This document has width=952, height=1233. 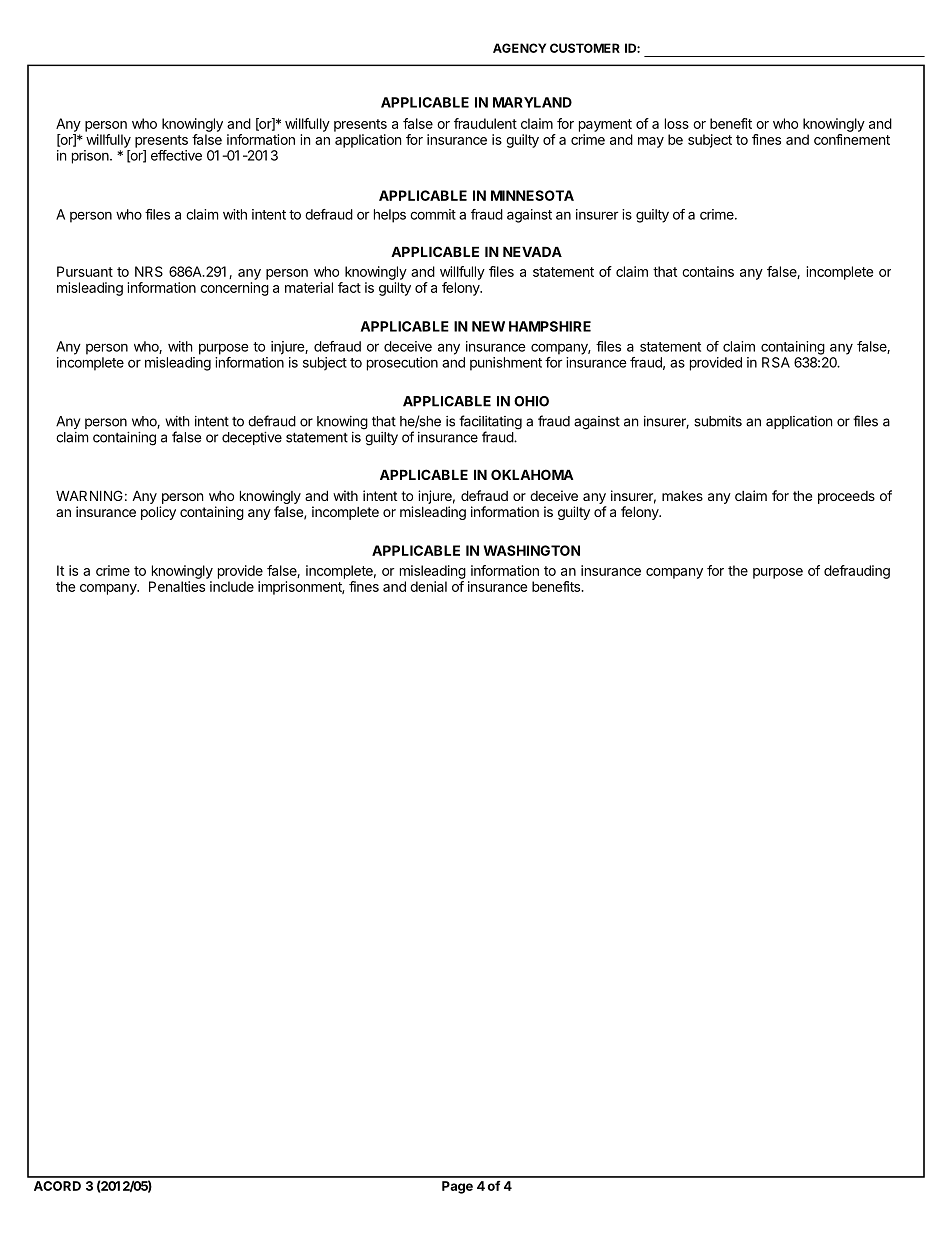 What do you see at coordinates (176, 155) in the document?
I see `effective` at bounding box center [176, 155].
